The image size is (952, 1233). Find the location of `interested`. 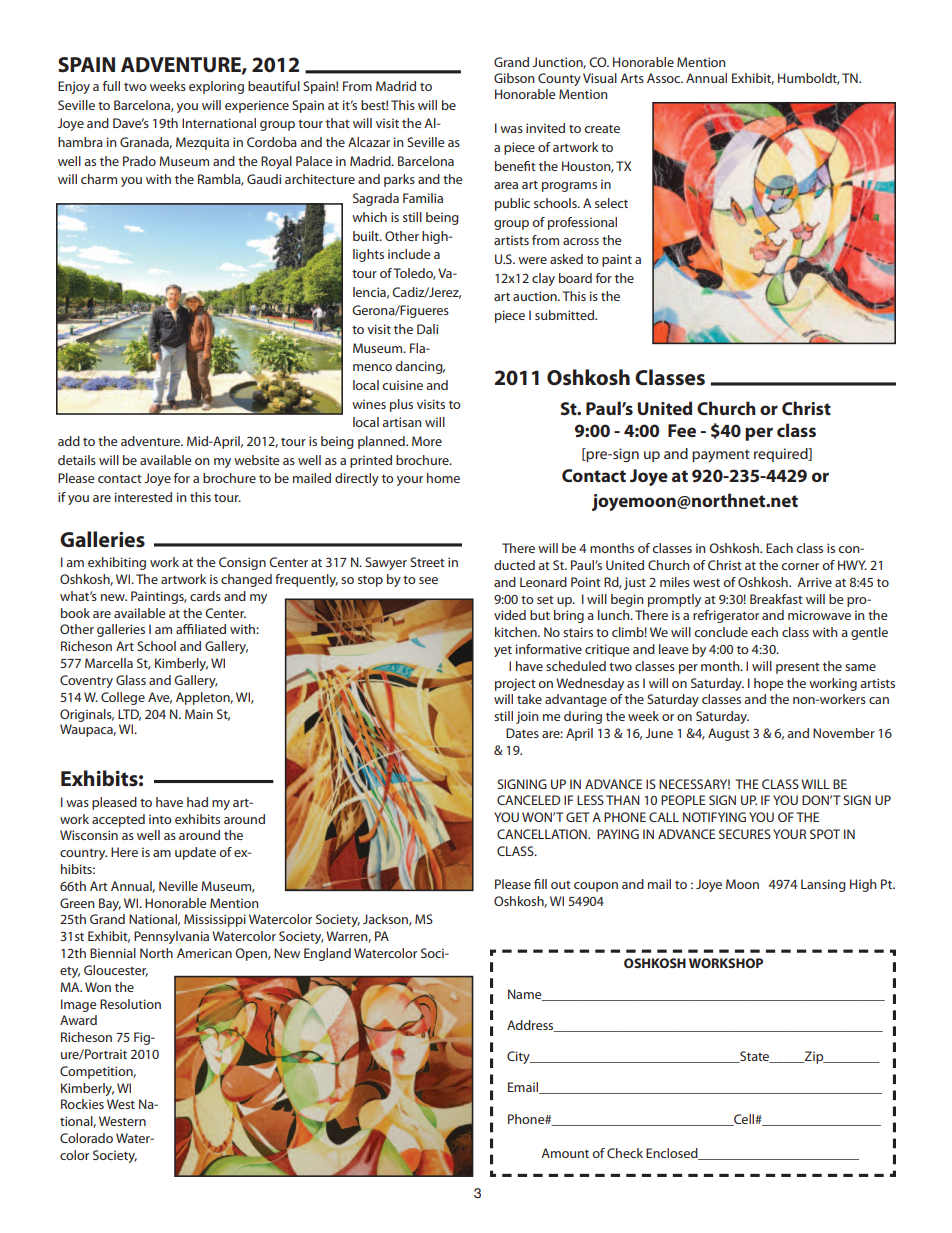

interested is located at coordinates (143, 497).
